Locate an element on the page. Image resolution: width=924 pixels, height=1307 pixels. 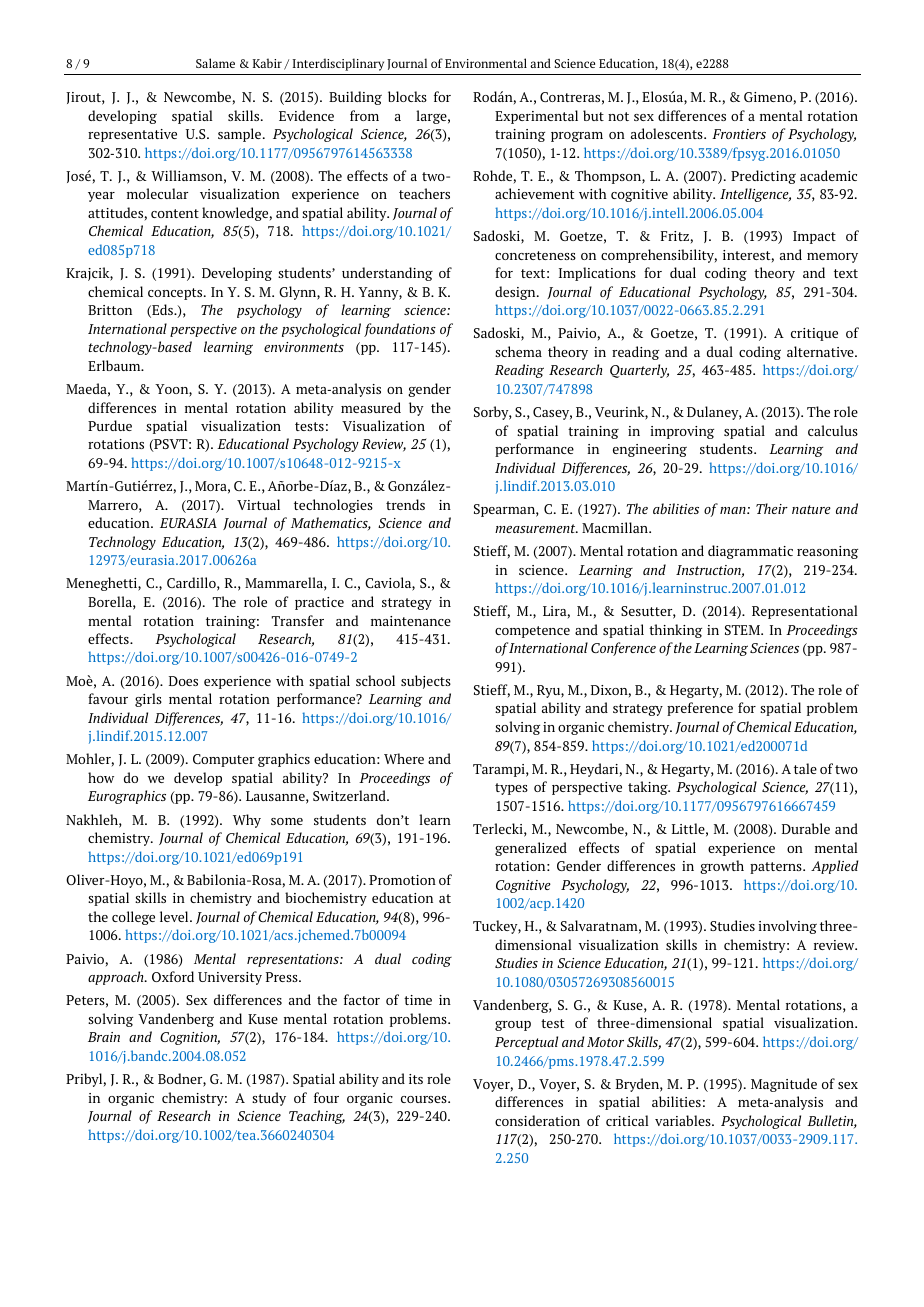
subjects is located at coordinates (426, 682).
